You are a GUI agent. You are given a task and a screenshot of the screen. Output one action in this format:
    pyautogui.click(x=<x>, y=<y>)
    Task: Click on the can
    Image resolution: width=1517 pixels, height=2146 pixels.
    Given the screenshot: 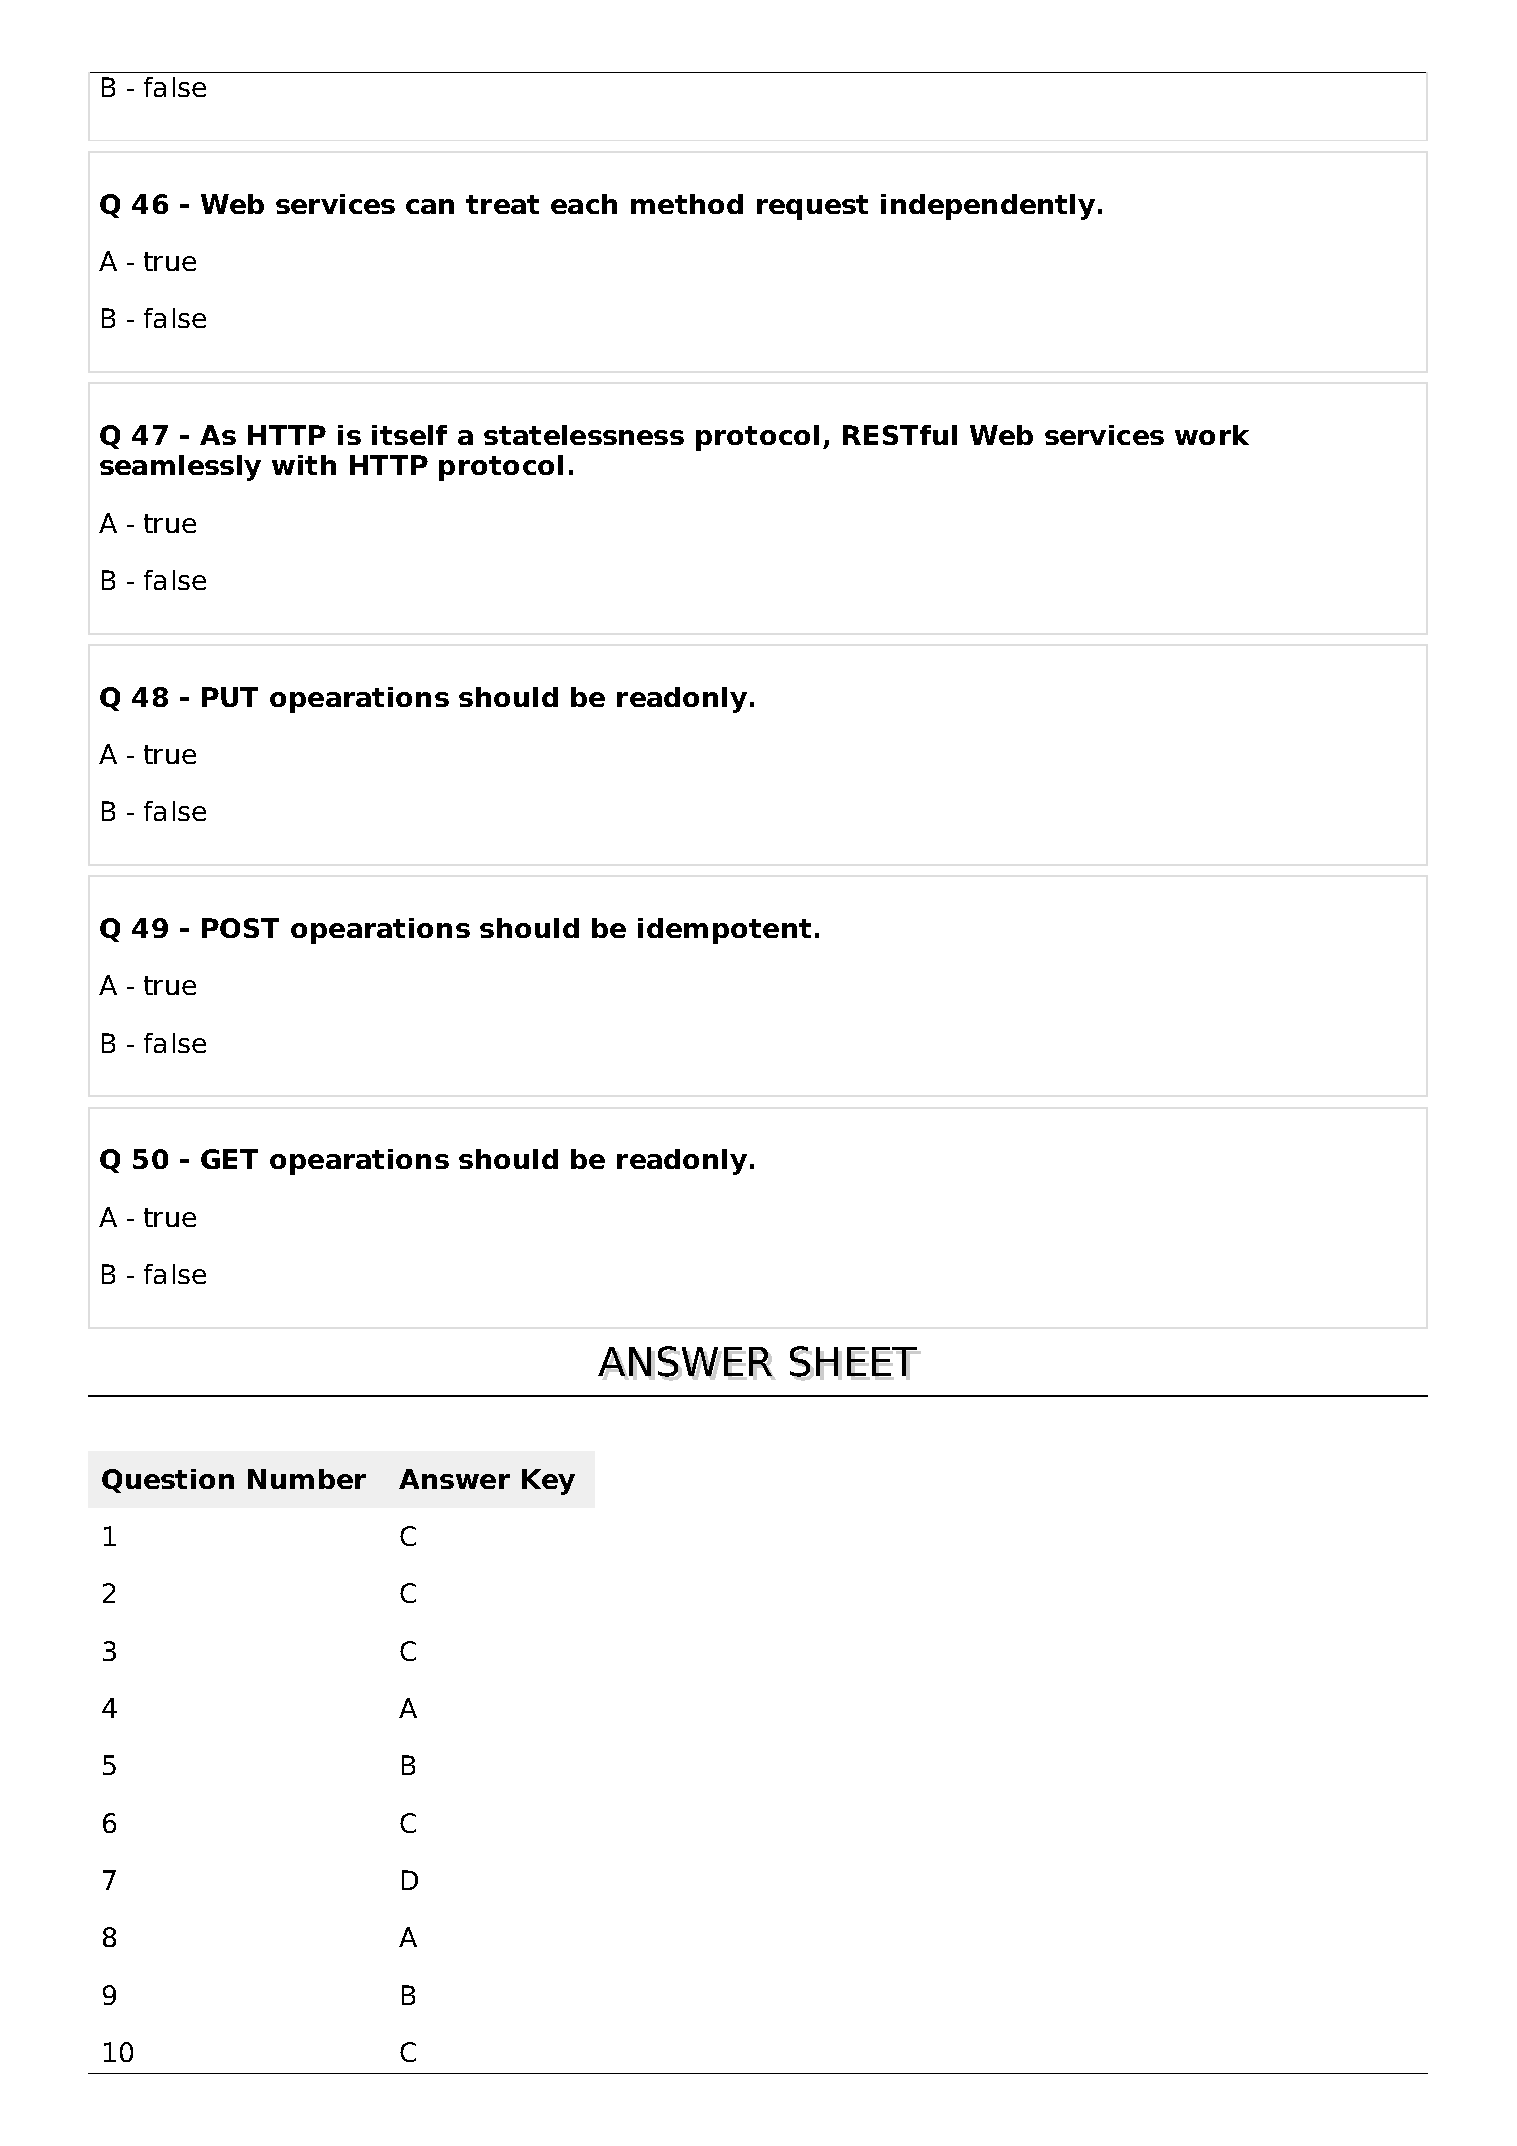 What is the action you would take?
    pyautogui.click(x=430, y=206)
